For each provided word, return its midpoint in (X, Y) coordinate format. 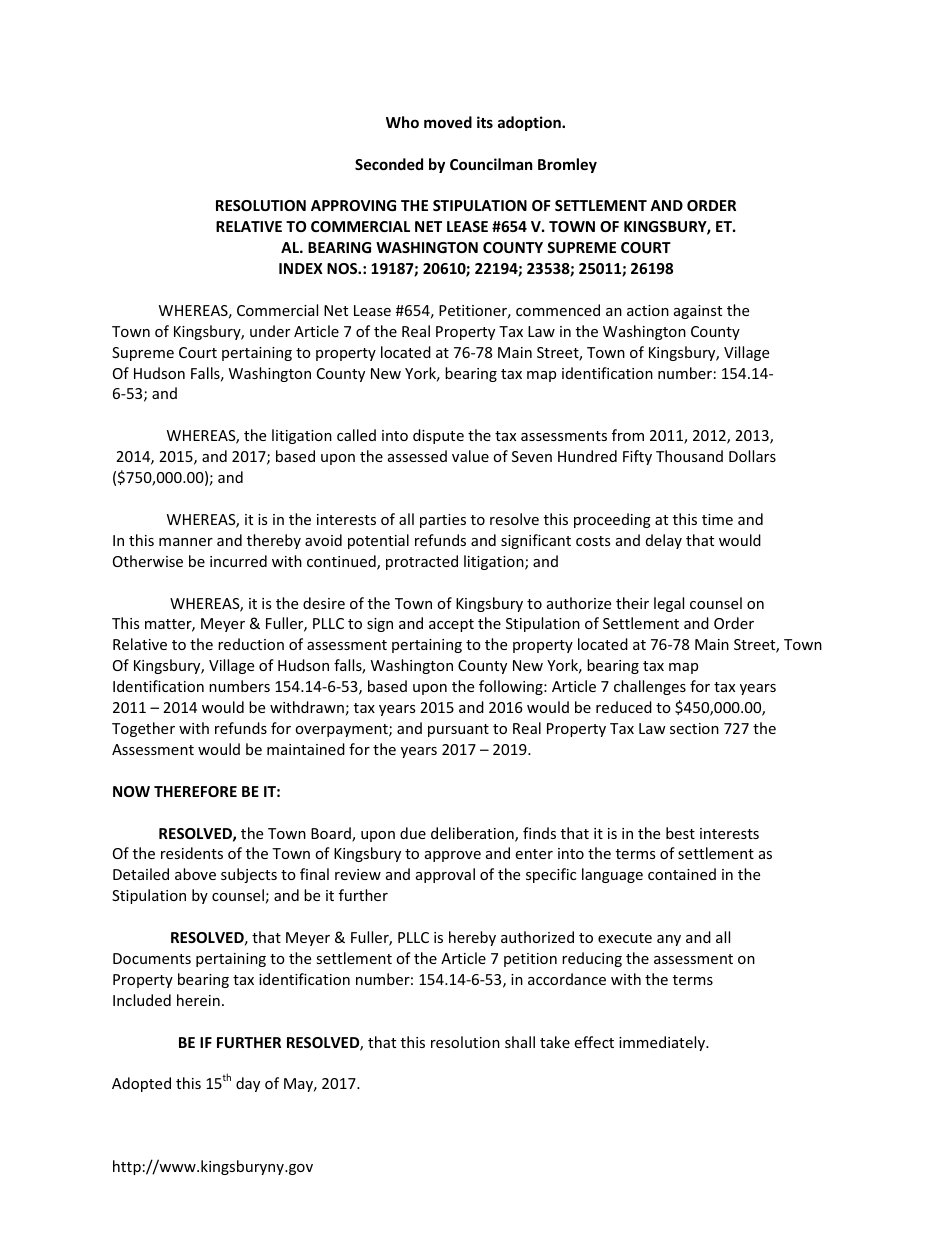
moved (448, 122)
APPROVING (353, 205)
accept (451, 625)
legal (669, 604)
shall (520, 1042)
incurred (238, 561)
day (248, 1084)
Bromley (567, 165)
